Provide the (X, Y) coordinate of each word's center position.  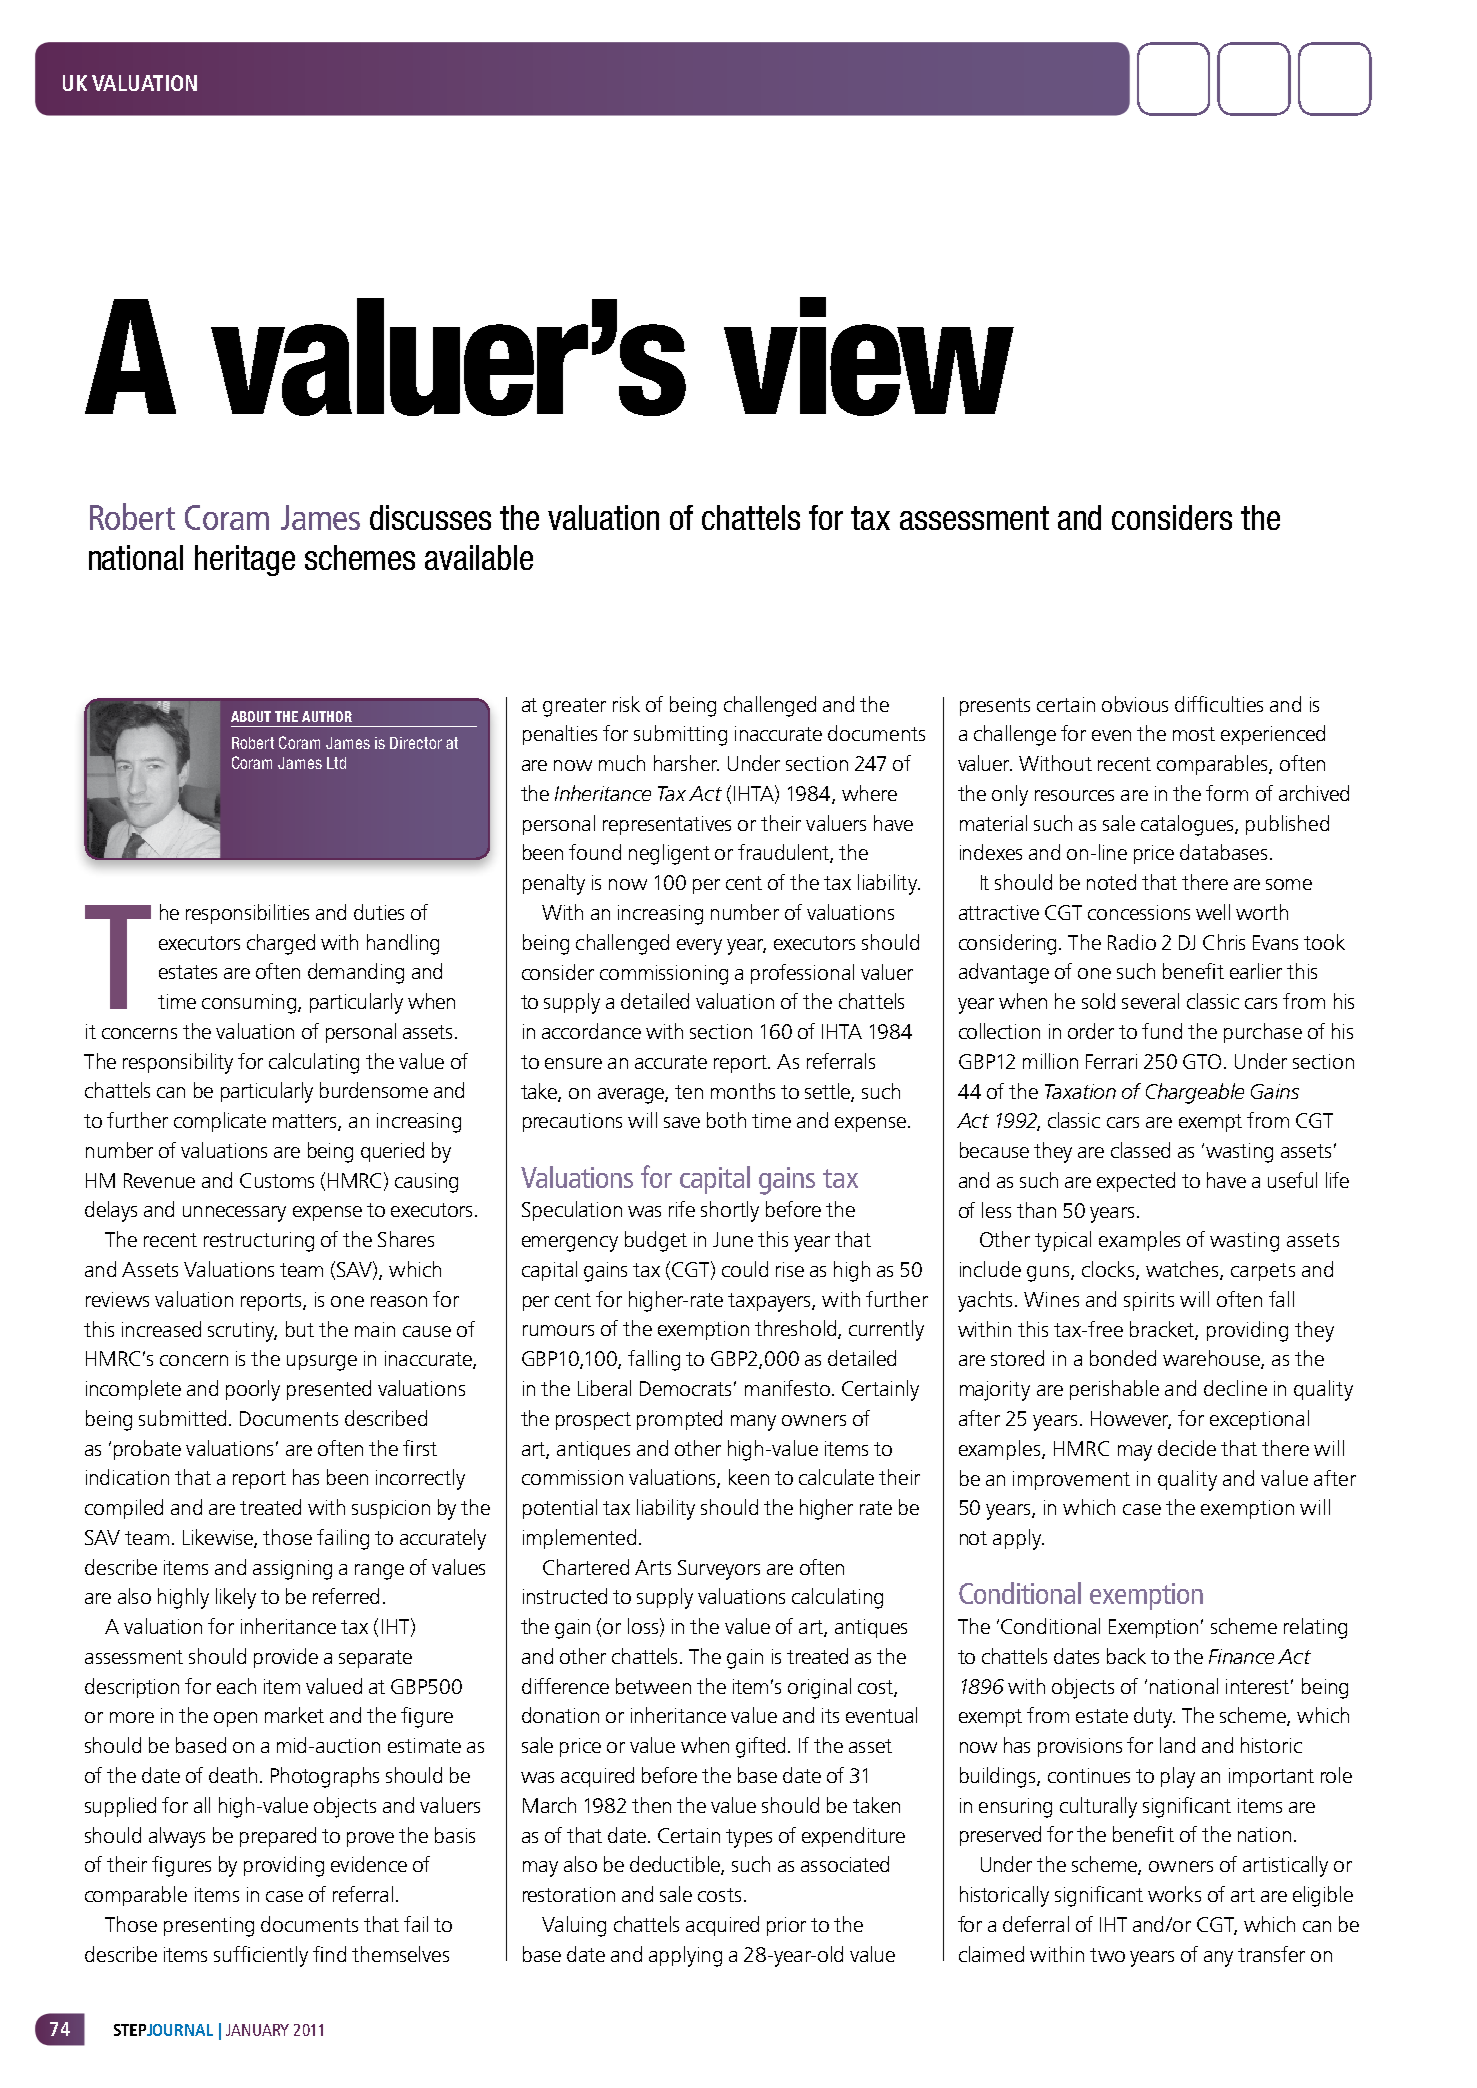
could (745, 1269)
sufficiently (261, 1956)
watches (1183, 1270)
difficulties (1219, 704)
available (479, 557)
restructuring (259, 1242)
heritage (245, 560)
